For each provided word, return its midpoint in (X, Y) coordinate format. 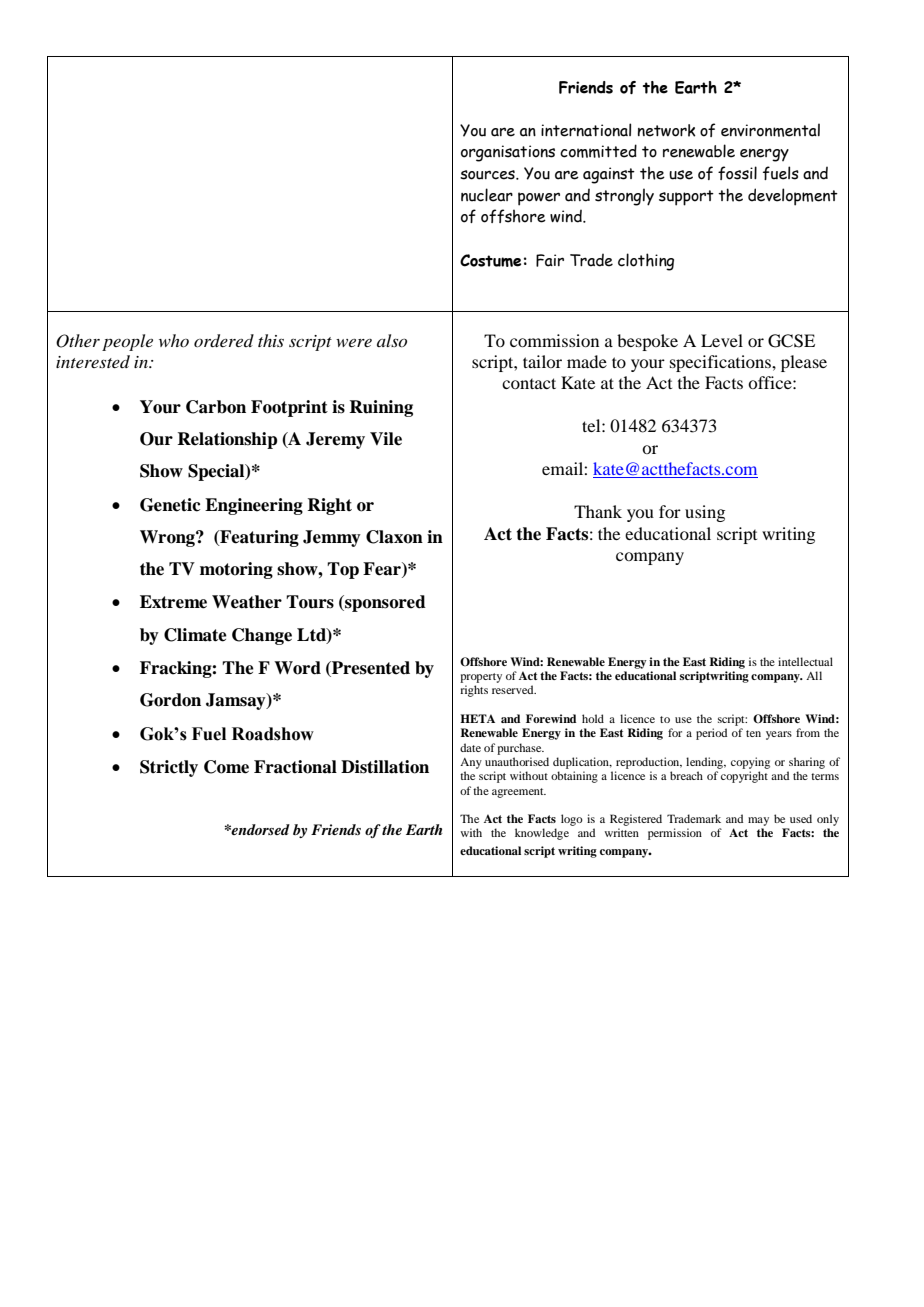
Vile (386, 439)
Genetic (170, 505)
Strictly (169, 768)
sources (488, 175)
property (481, 678)
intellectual (805, 661)
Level (722, 340)
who (174, 340)
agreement (519, 793)
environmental (770, 130)
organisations (508, 153)
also (392, 340)
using (705, 513)
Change (262, 636)
